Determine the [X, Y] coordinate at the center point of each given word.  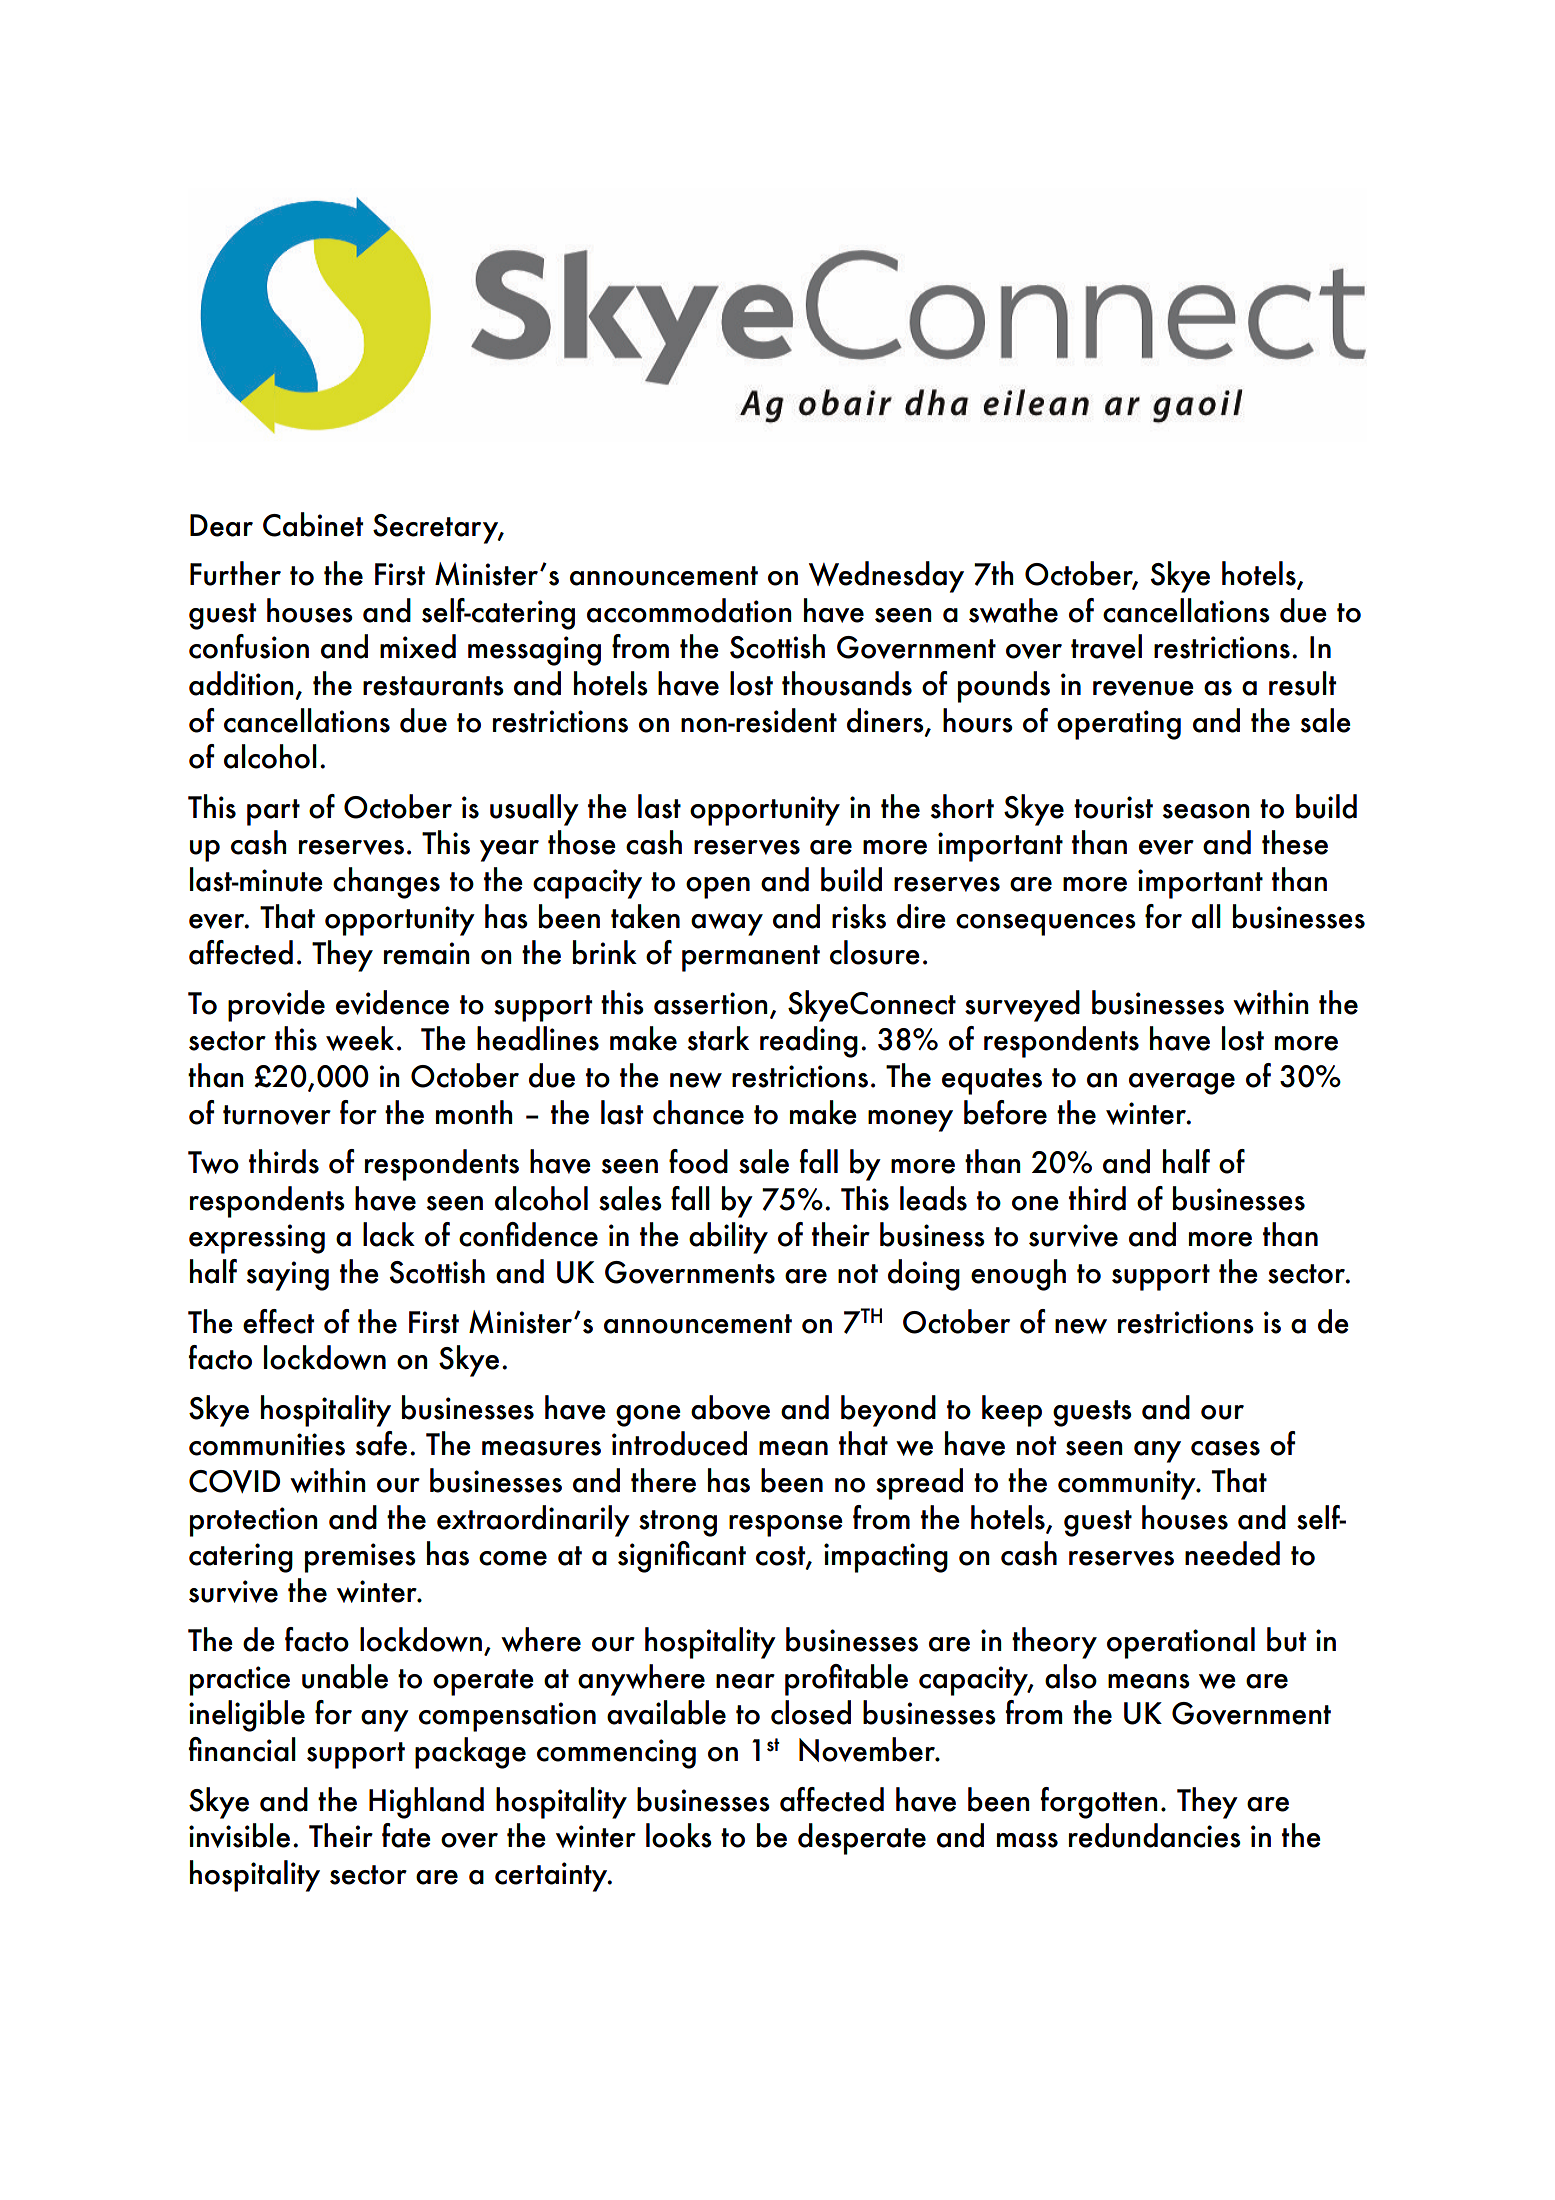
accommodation [689, 610]
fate [406, 1835]
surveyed [1022, 1006]
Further [235, 573]
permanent [751, 958]
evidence [392, 1002]
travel [1106, 646]
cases [1225, 1448]
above [730, 1407]
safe [381, 1443]
